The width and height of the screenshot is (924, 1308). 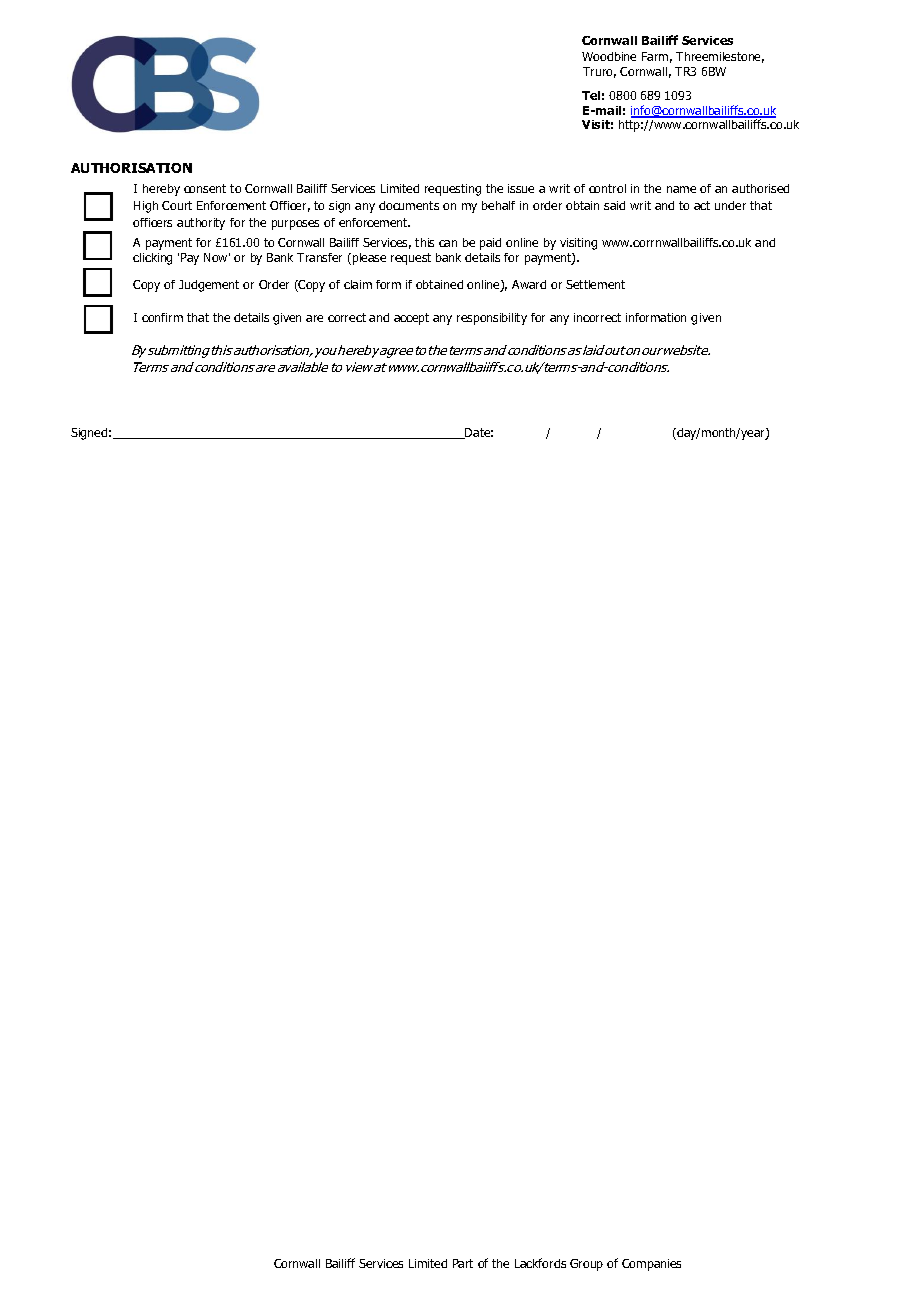 I want to click on confirm, so click(x=162, y=317).
